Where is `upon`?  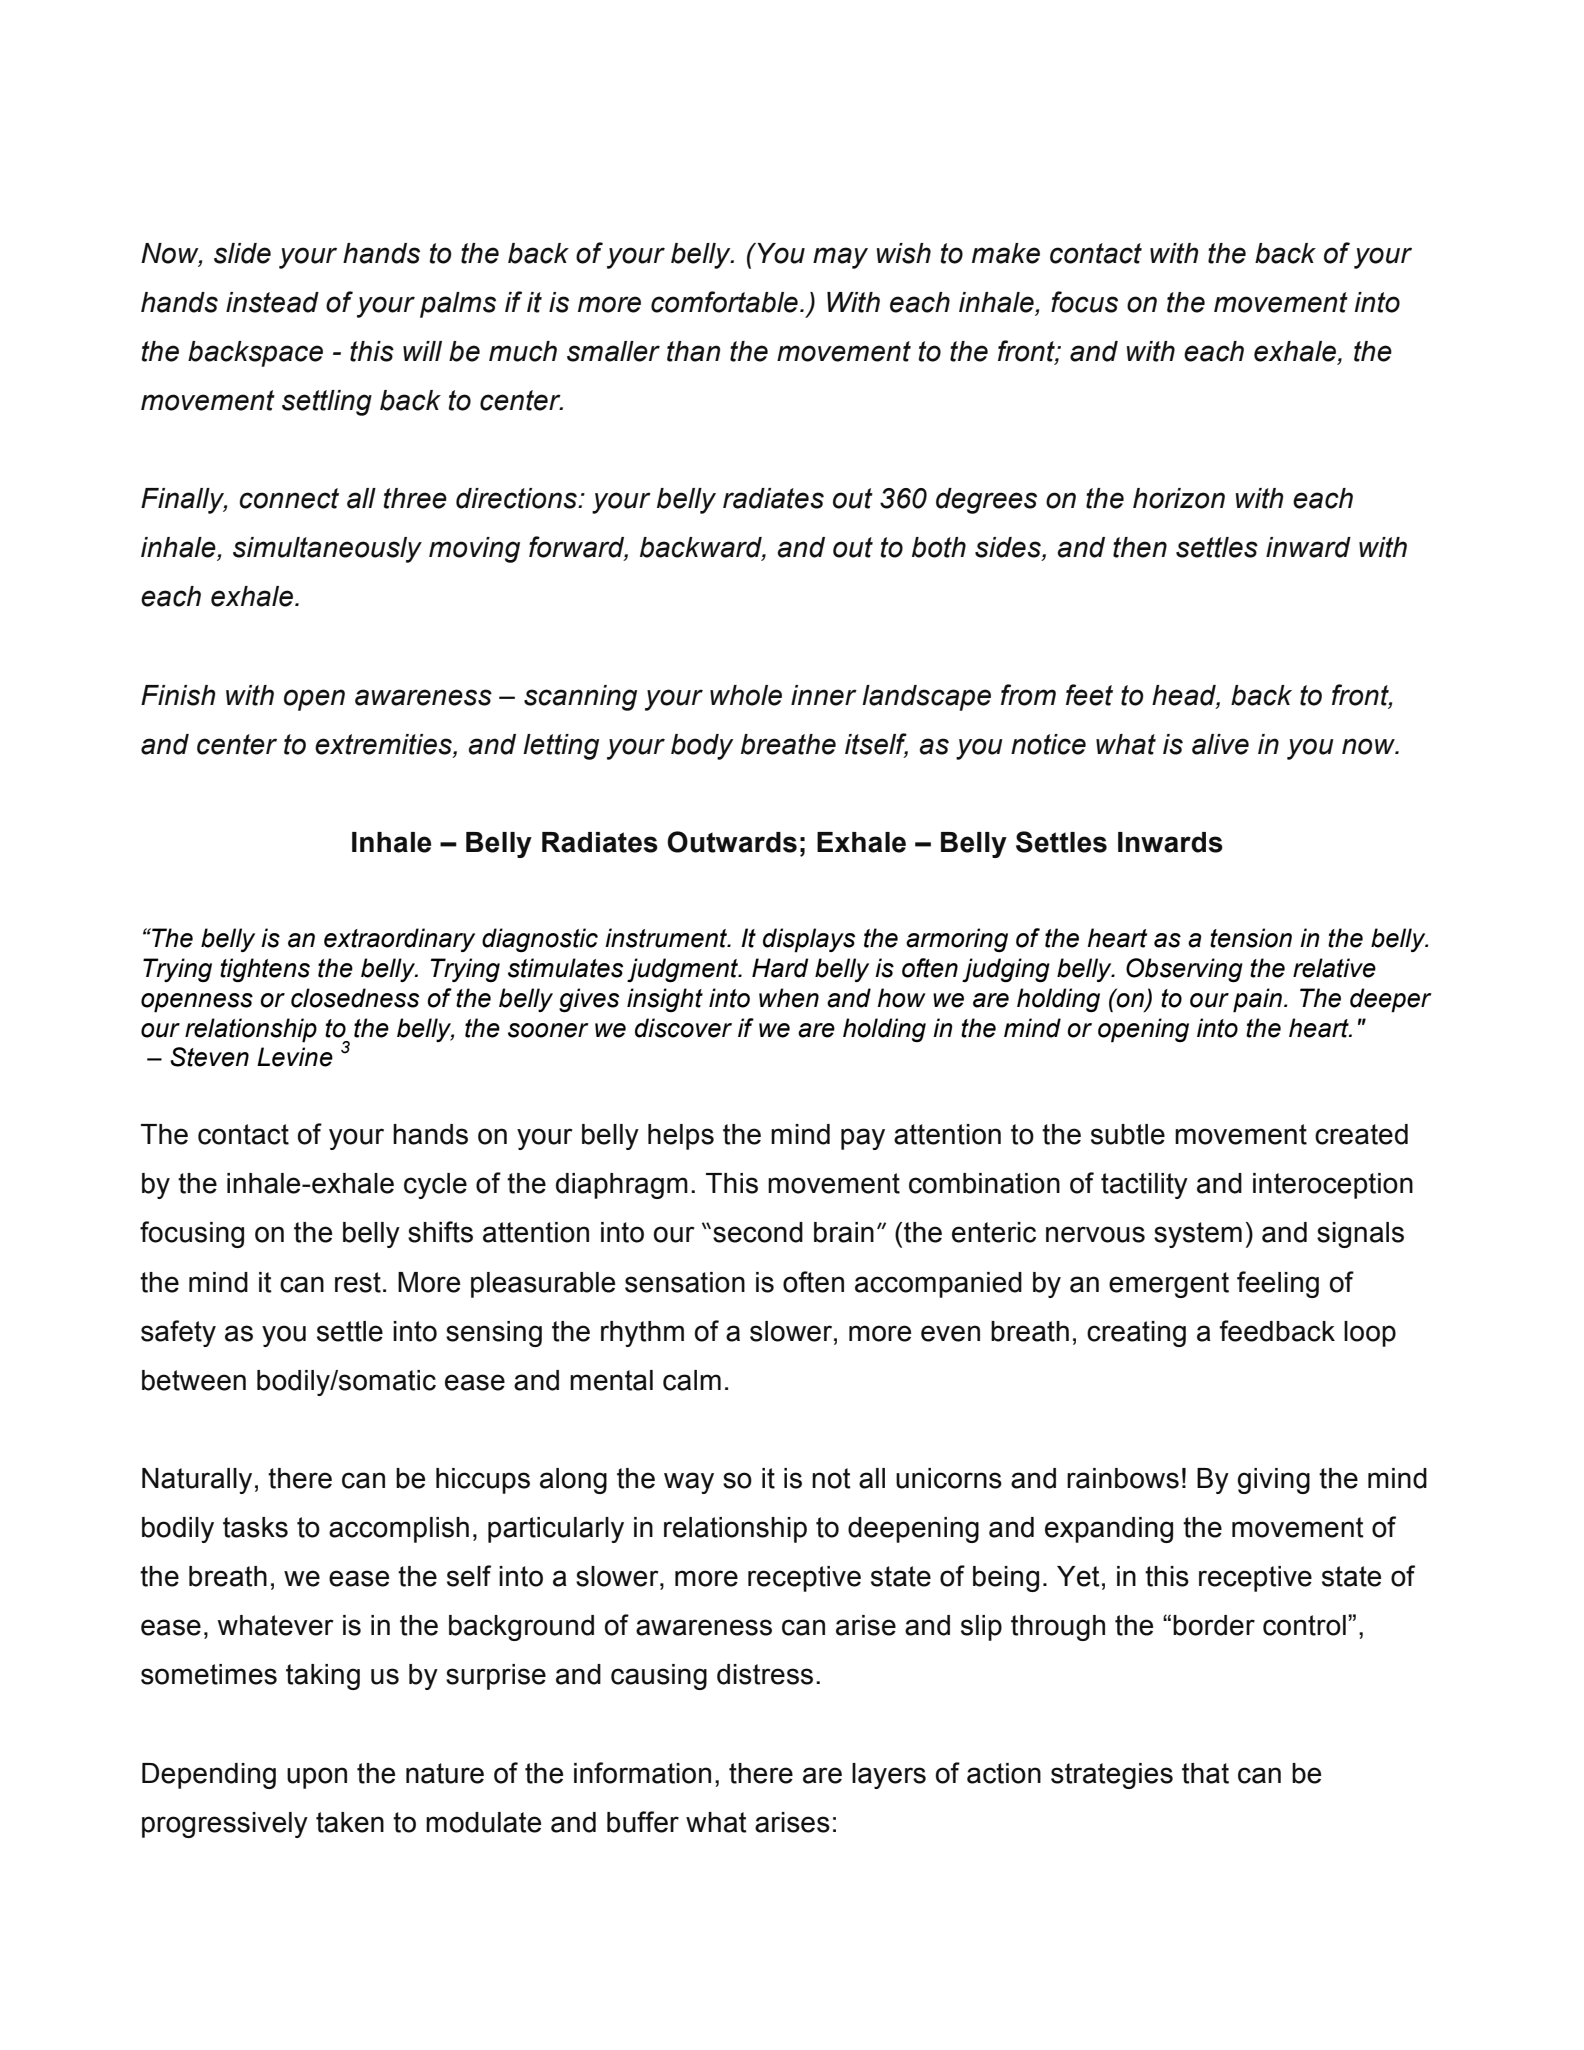 upon is located at coordinates (317, 1778).
